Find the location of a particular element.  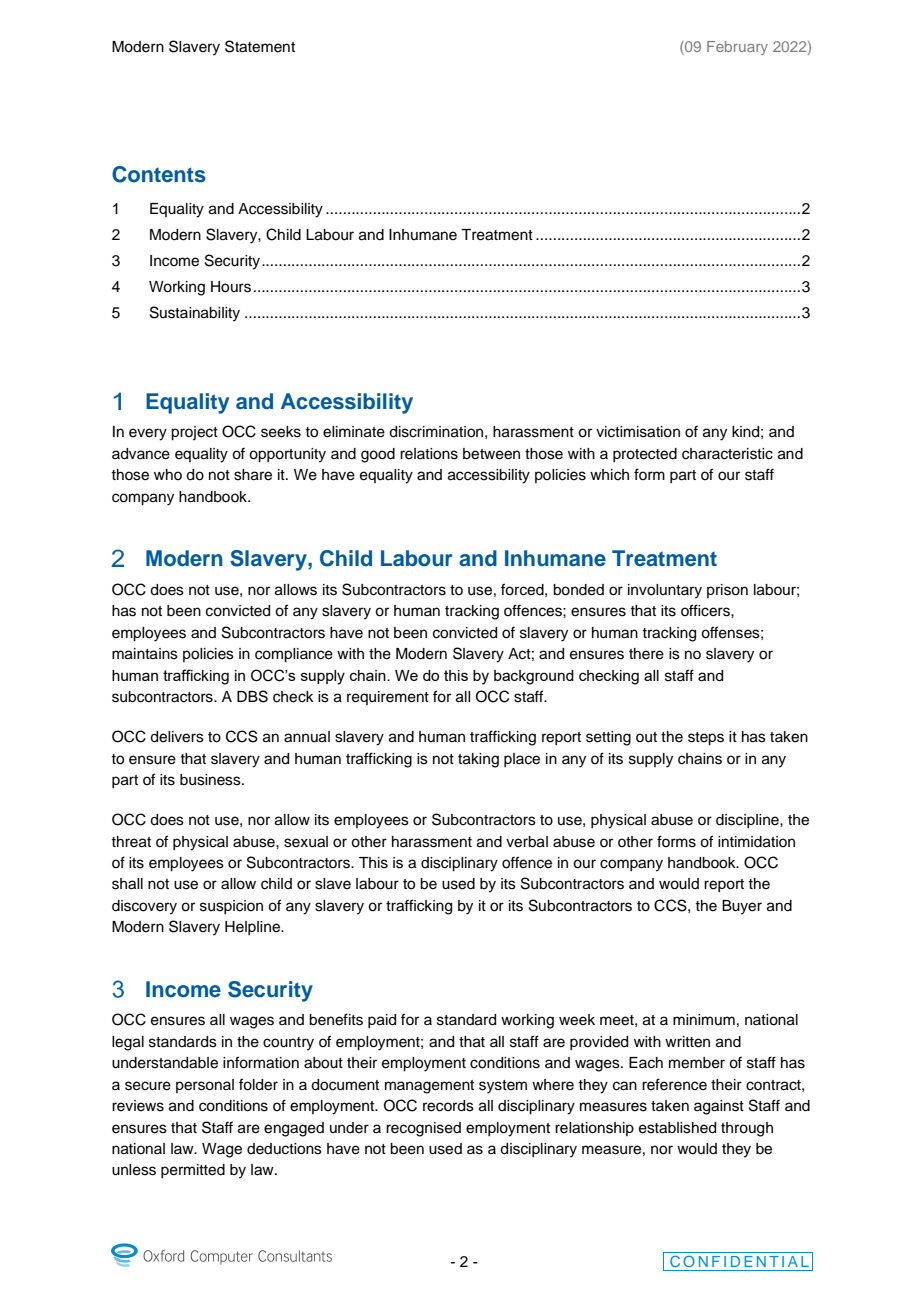

verbal is located at coordinates (527, 842).
